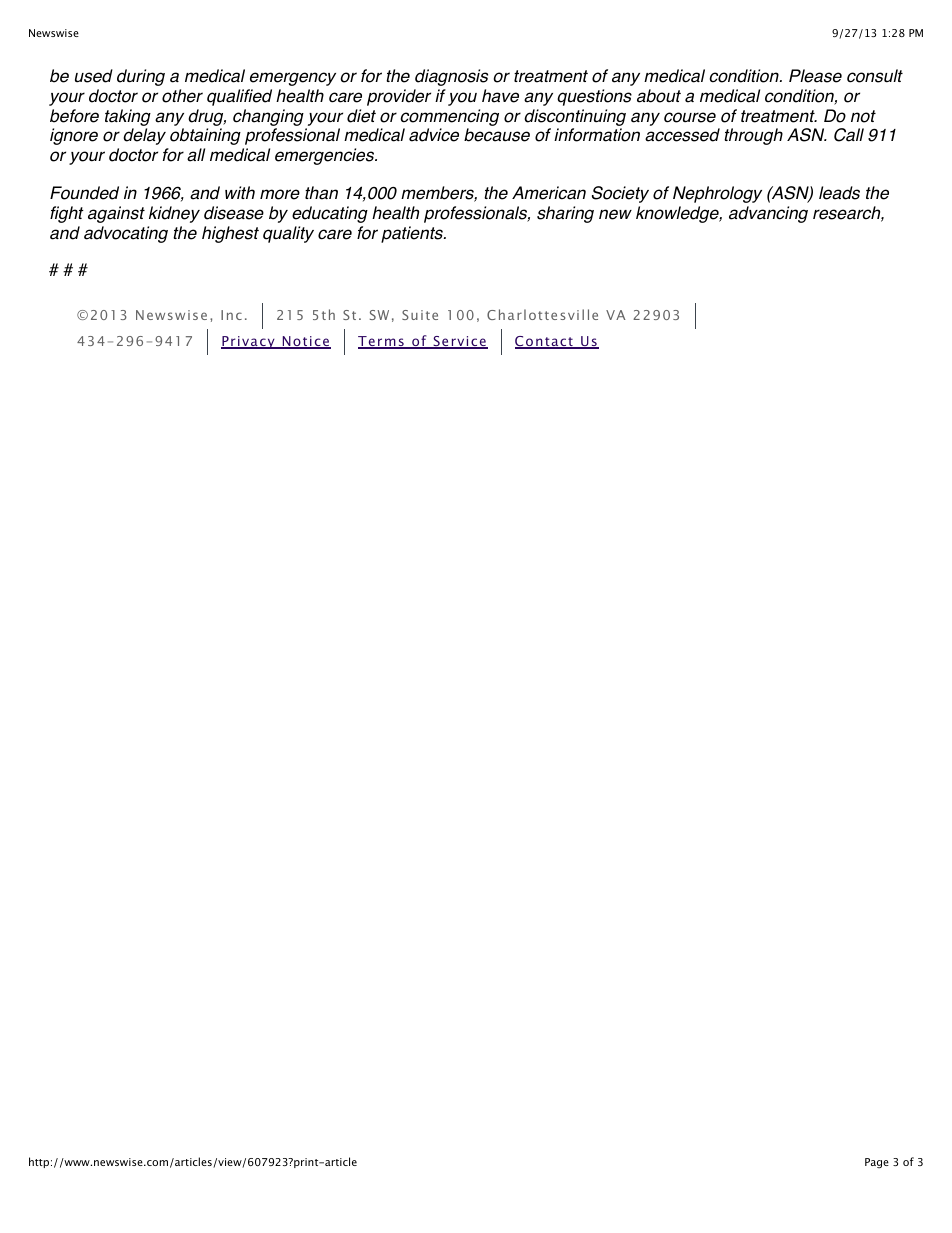 This screenshot has height=1233, width=952. Describe the element at coordinates (545, 342) in the screenshot. I see `Contact` at that location.
